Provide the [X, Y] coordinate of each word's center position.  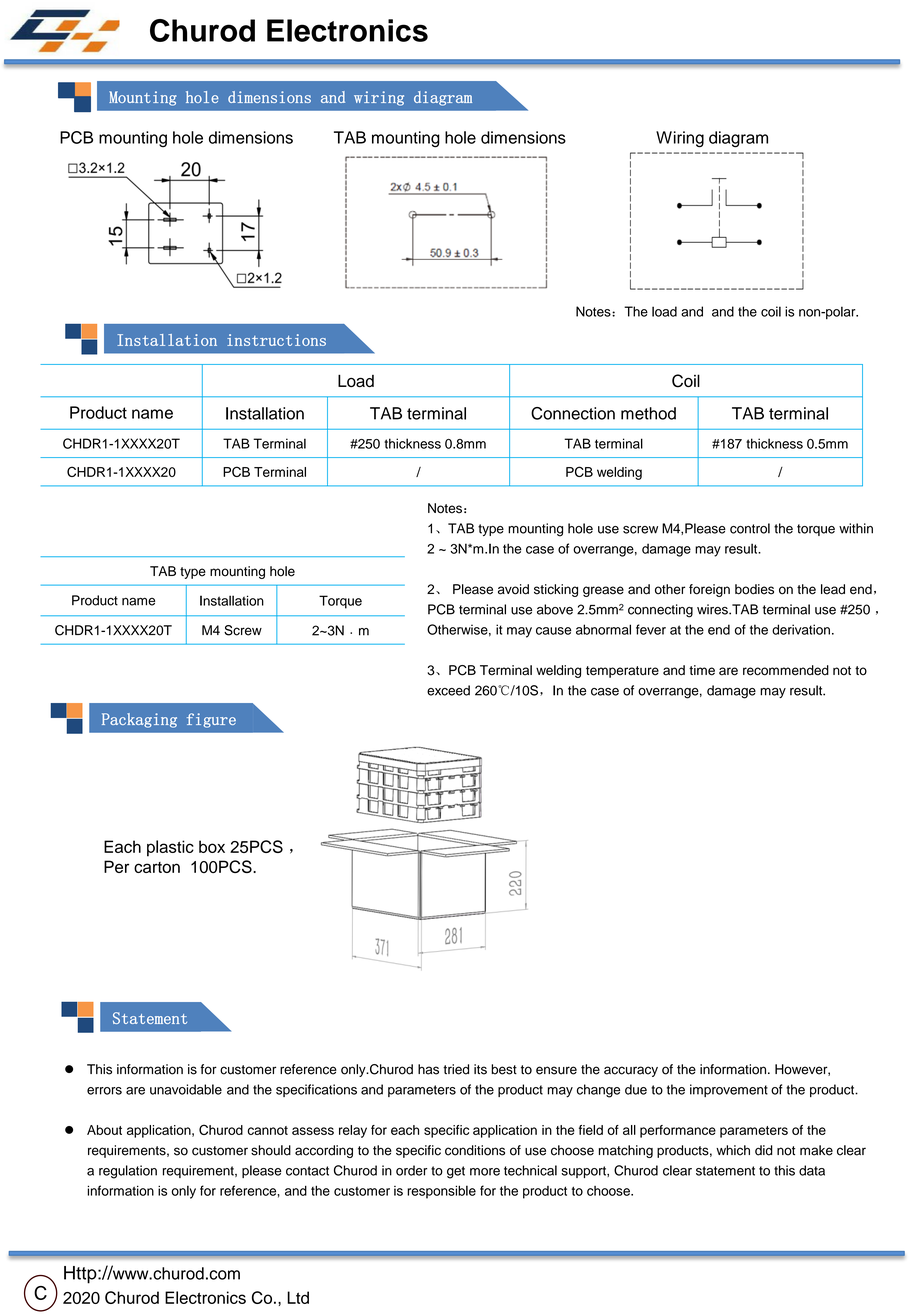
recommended [786, 670]
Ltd [298, 1297]
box [212, 846]
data [812, 1170]
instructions [276, 340]
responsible [441, 1192]
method [648, 413]
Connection [573, 413]
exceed [448, 690]
